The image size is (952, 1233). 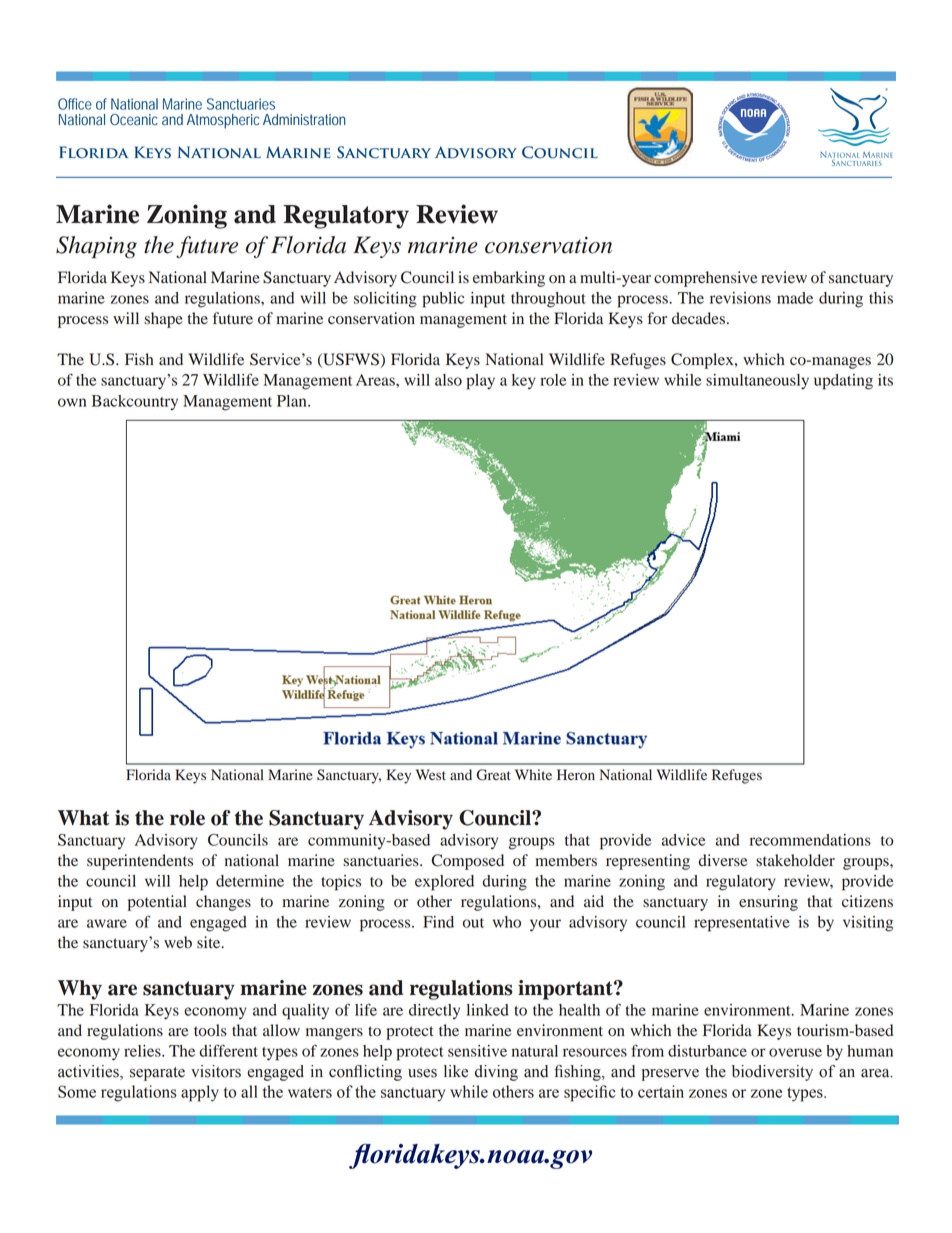 What do you see at coordinates (83, 818) in the screenshot?
I see `What` at bounding box center [83, 818].
